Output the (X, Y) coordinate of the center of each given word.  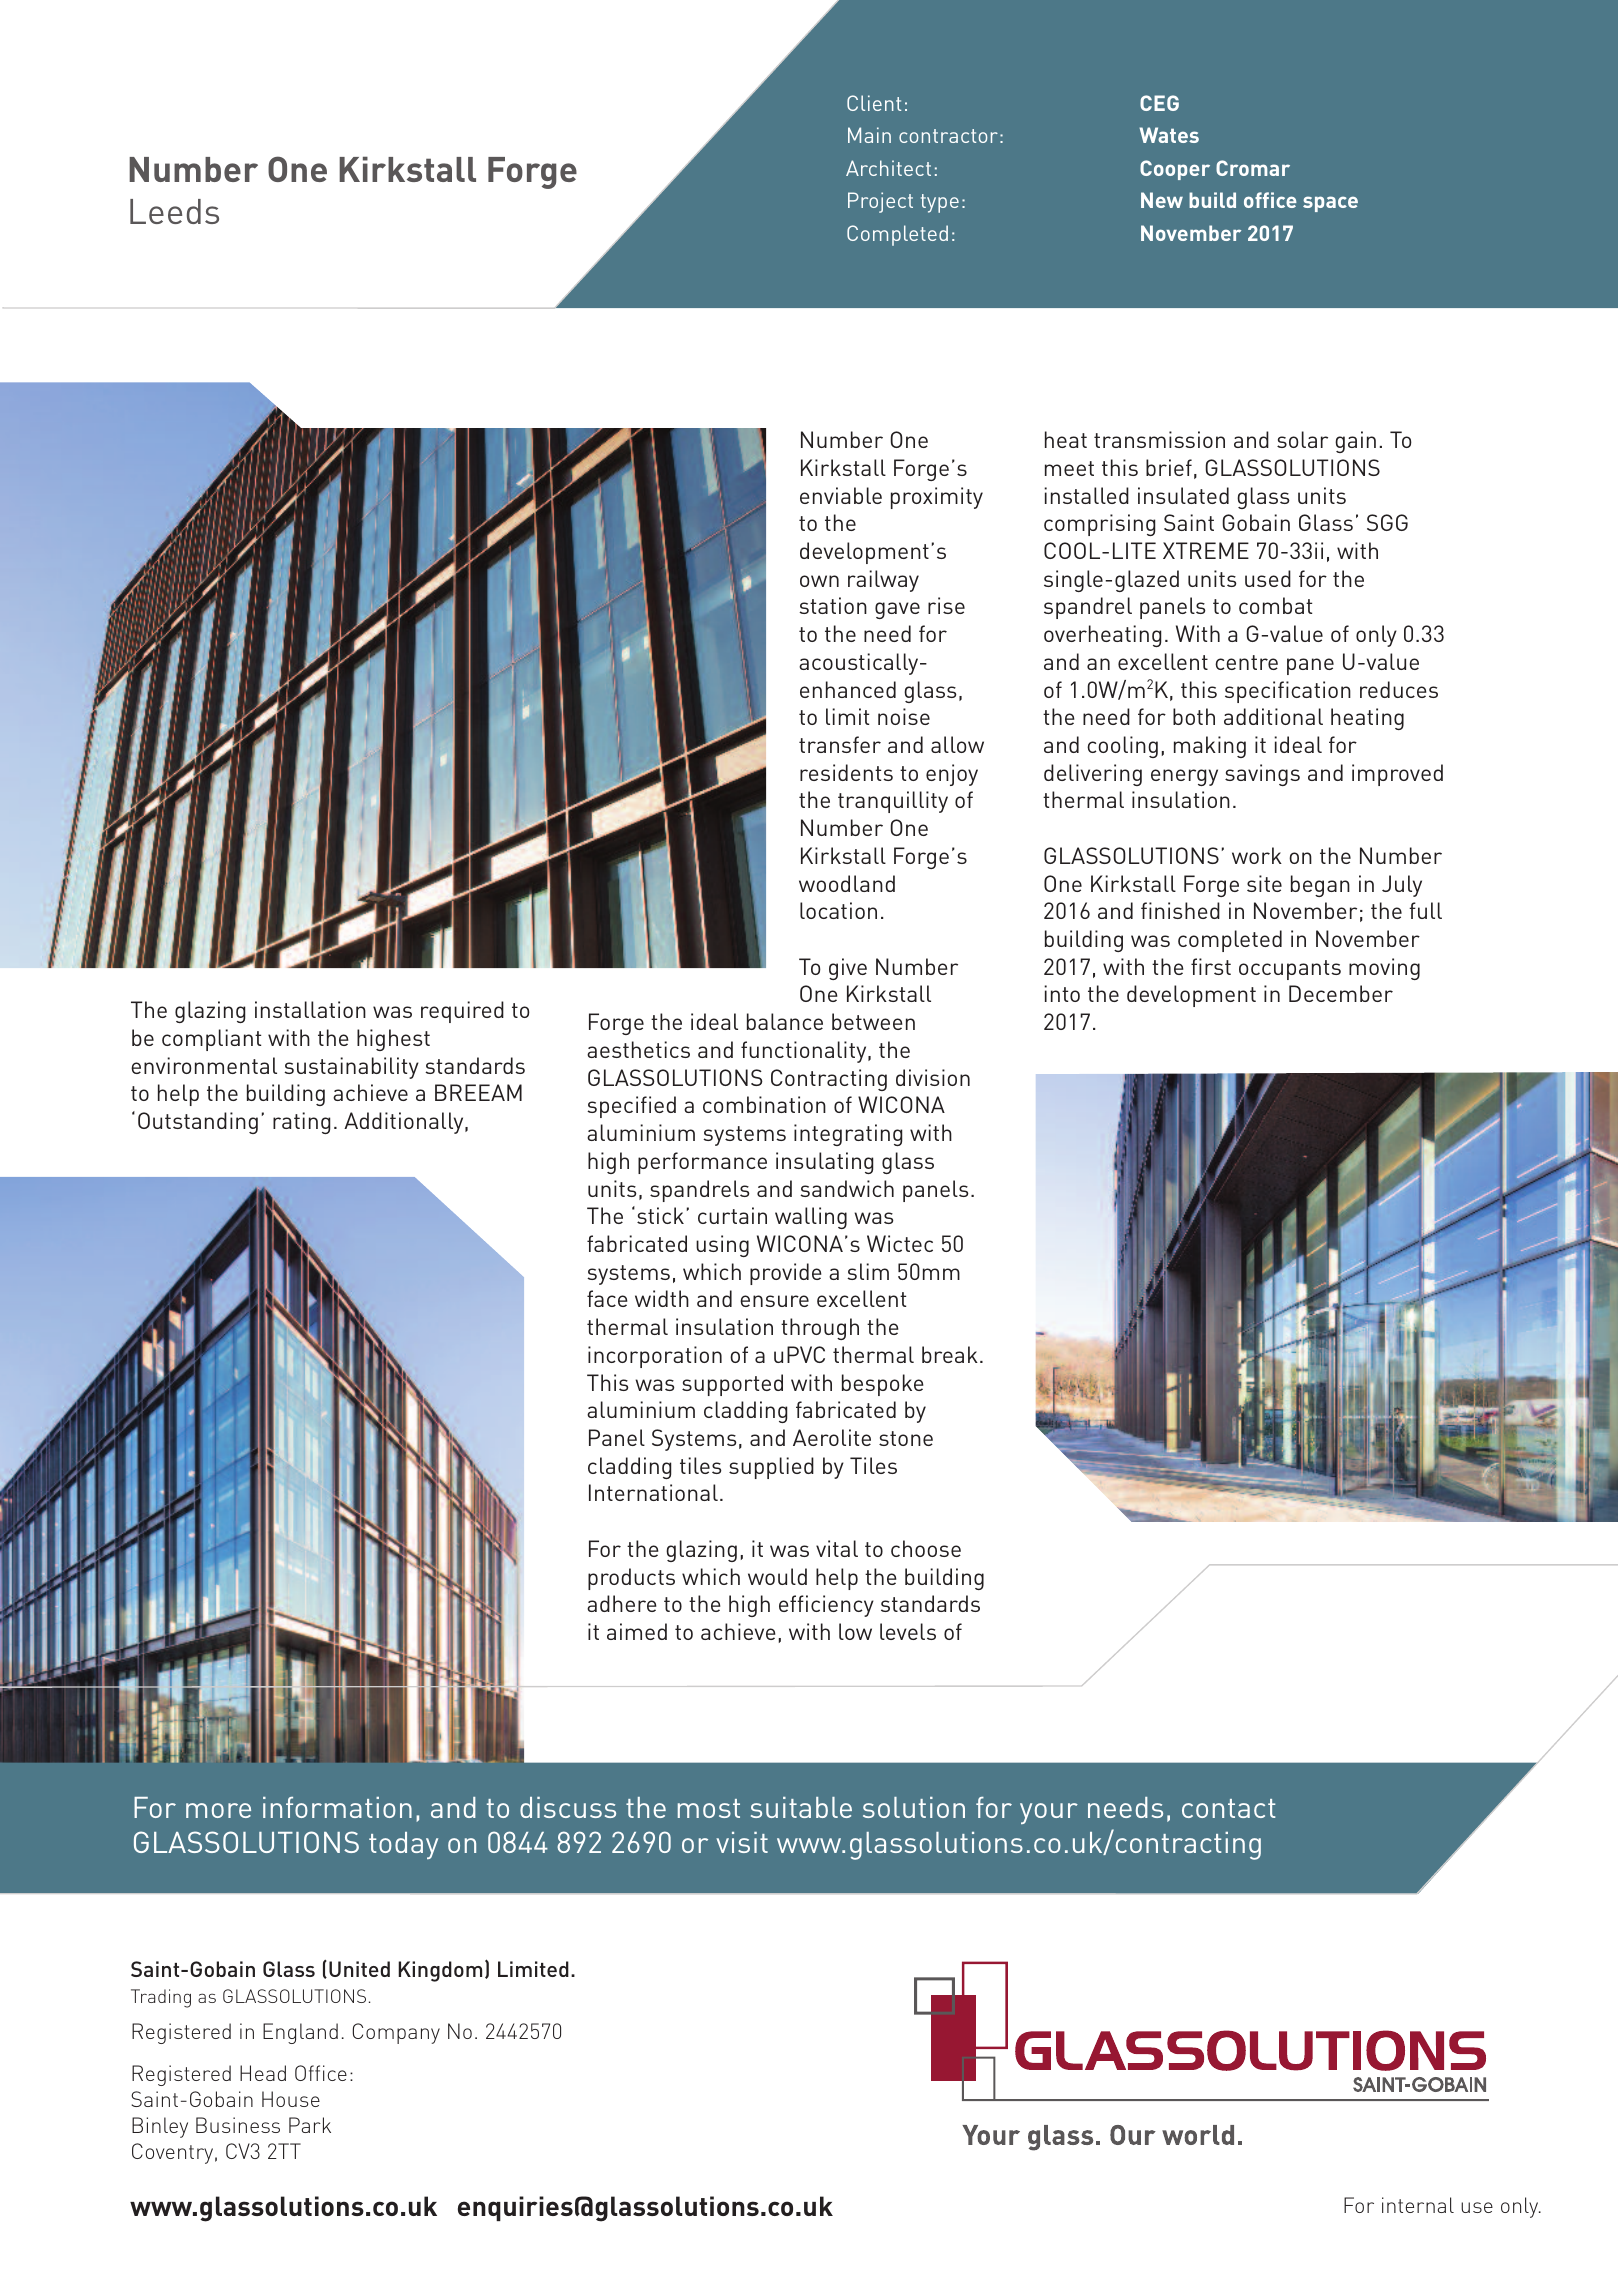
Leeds (174, 211)
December (1341, 993)
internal (1418, 2205)
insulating (824, 1163)
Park (310, 2125)
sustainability (351, 1068)
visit (742, 1842)
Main (869, 135)
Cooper (1175, 170)
